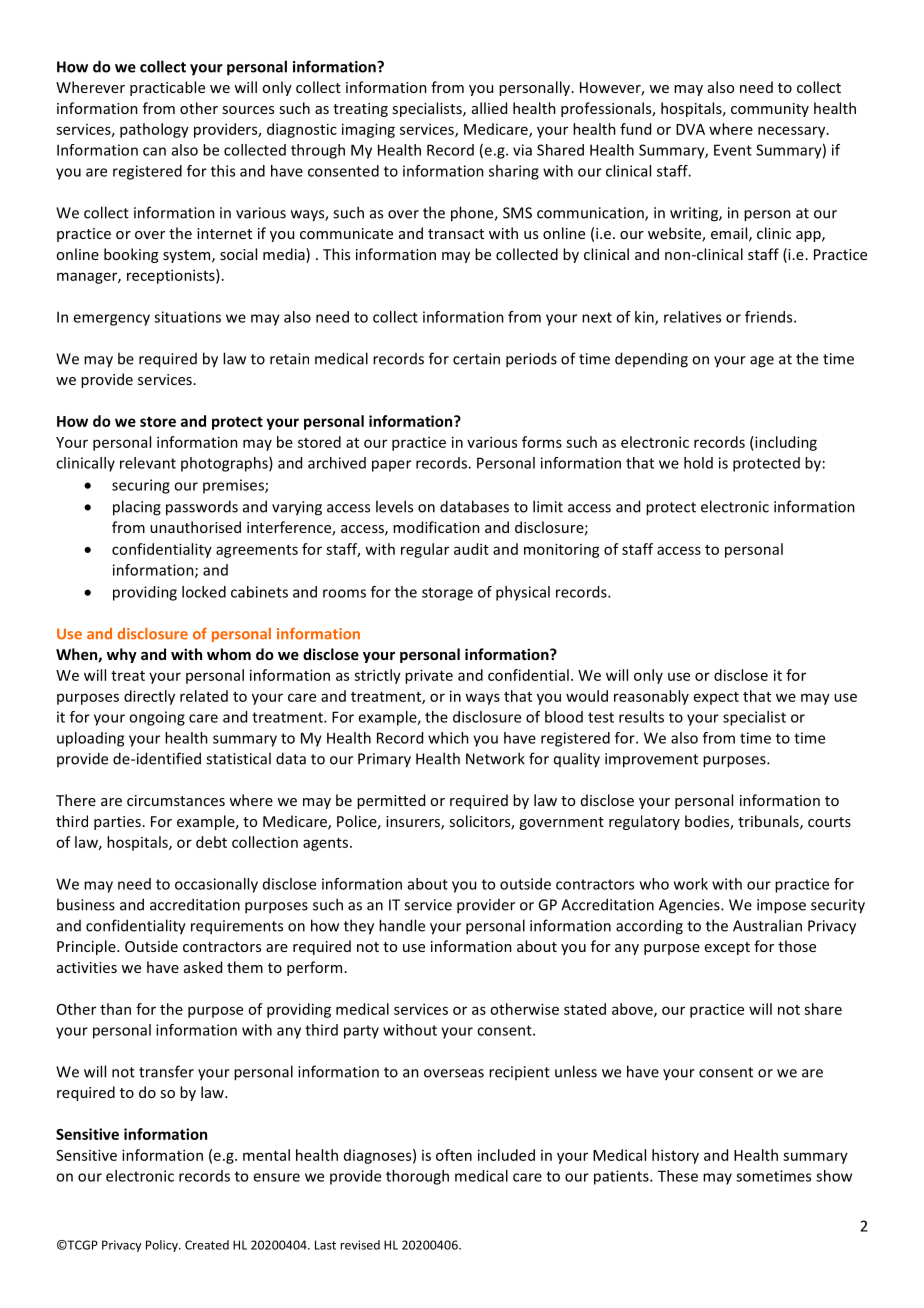 Image resolution: width=924 pixels, height=1308 pixels. What do you see at coordinates (154, 130) in the image?
I see `pathology` at bounding box center [154, 130].
